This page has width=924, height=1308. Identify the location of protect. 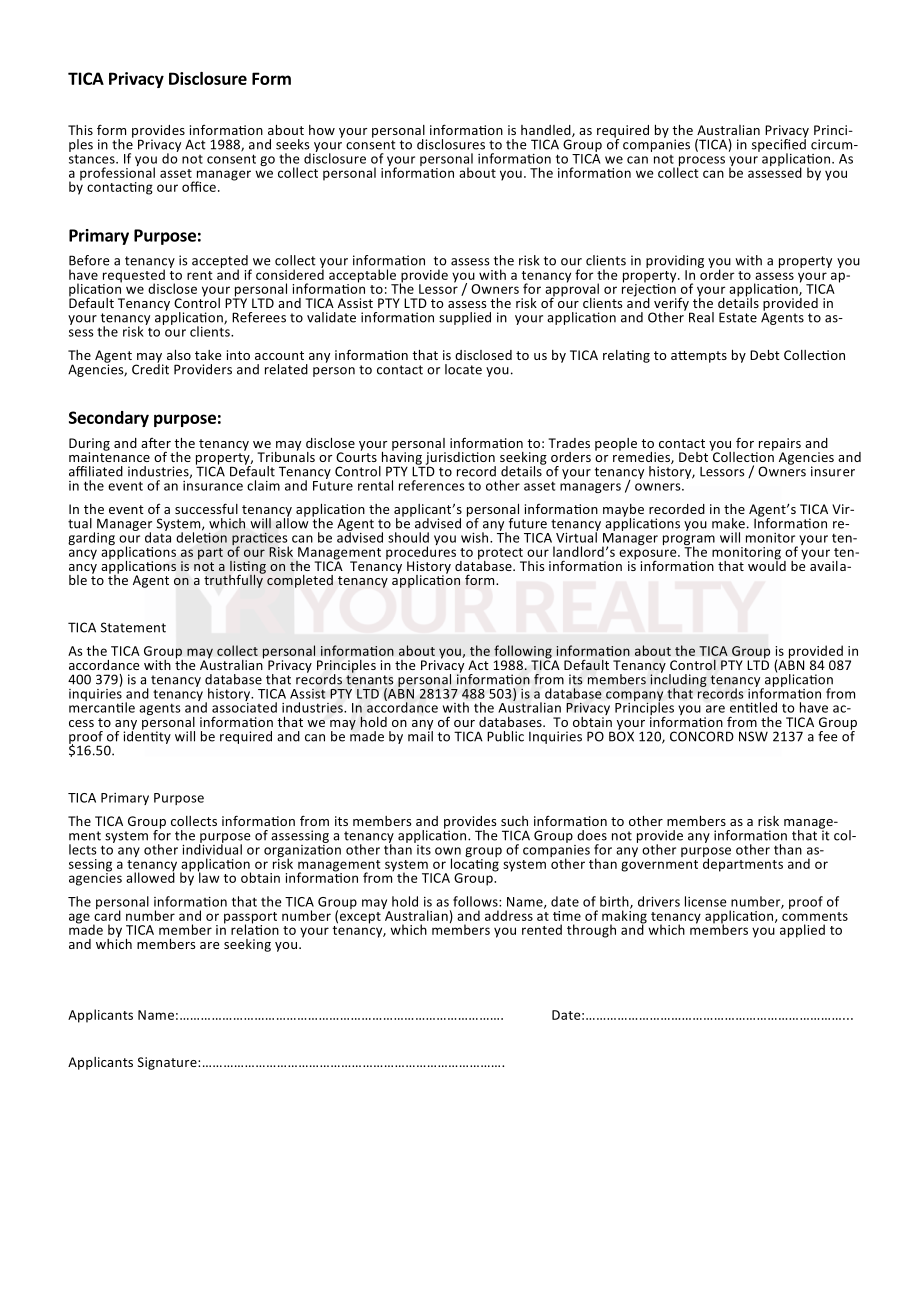
(501, 555).
